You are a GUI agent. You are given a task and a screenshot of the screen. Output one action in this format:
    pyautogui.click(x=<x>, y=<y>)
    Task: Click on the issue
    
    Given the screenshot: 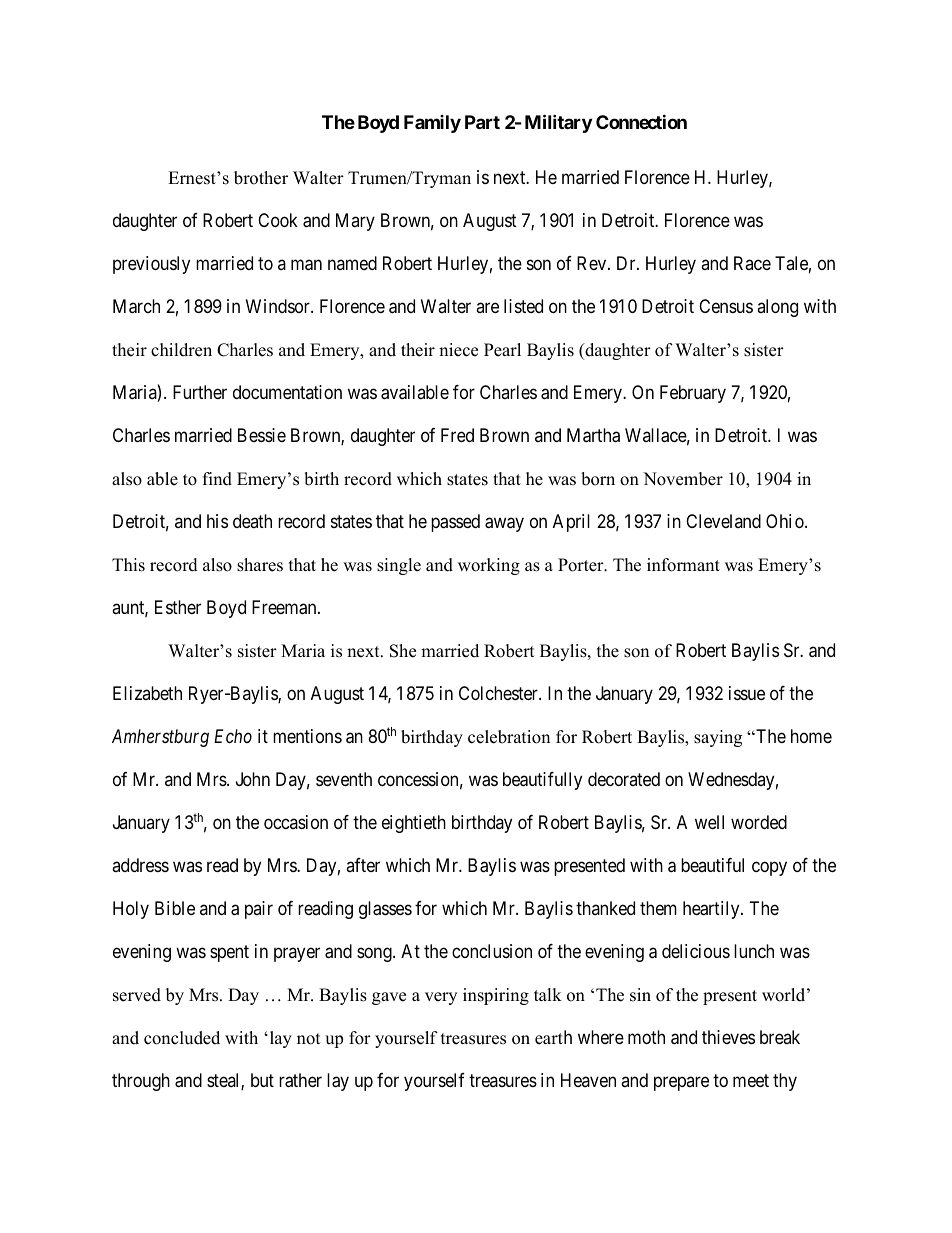 What is the action you would take?
    pyautogui.click(x=747, y=693)
